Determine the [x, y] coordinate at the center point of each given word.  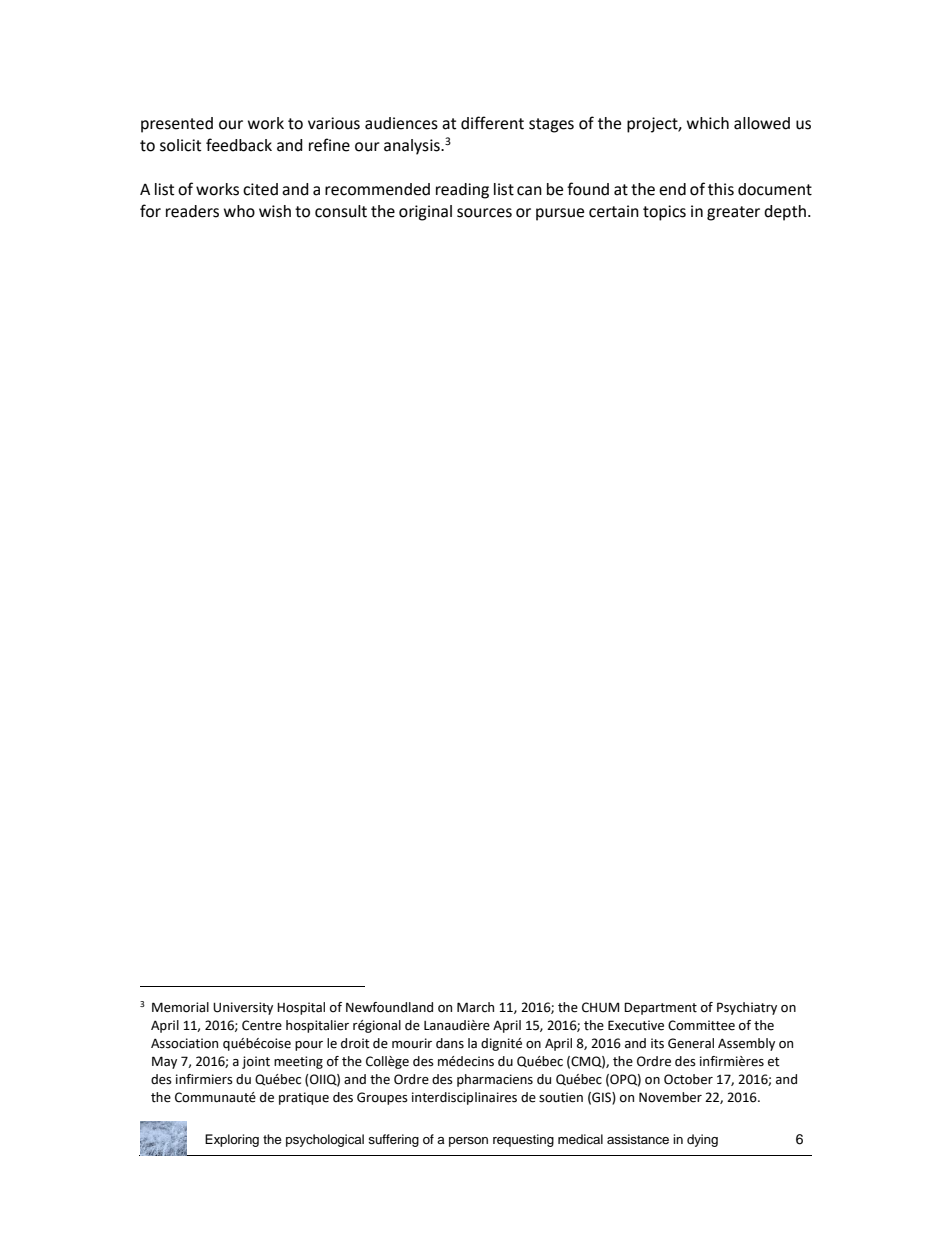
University [243, 1008]
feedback [239, 145]
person [468, 1142]
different [492, 123]
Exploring [232, 1140]
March [475, 1007]
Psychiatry [747, 1008]
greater [733, 213]
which [708, 123]
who [239, 211]
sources [484, 213]
